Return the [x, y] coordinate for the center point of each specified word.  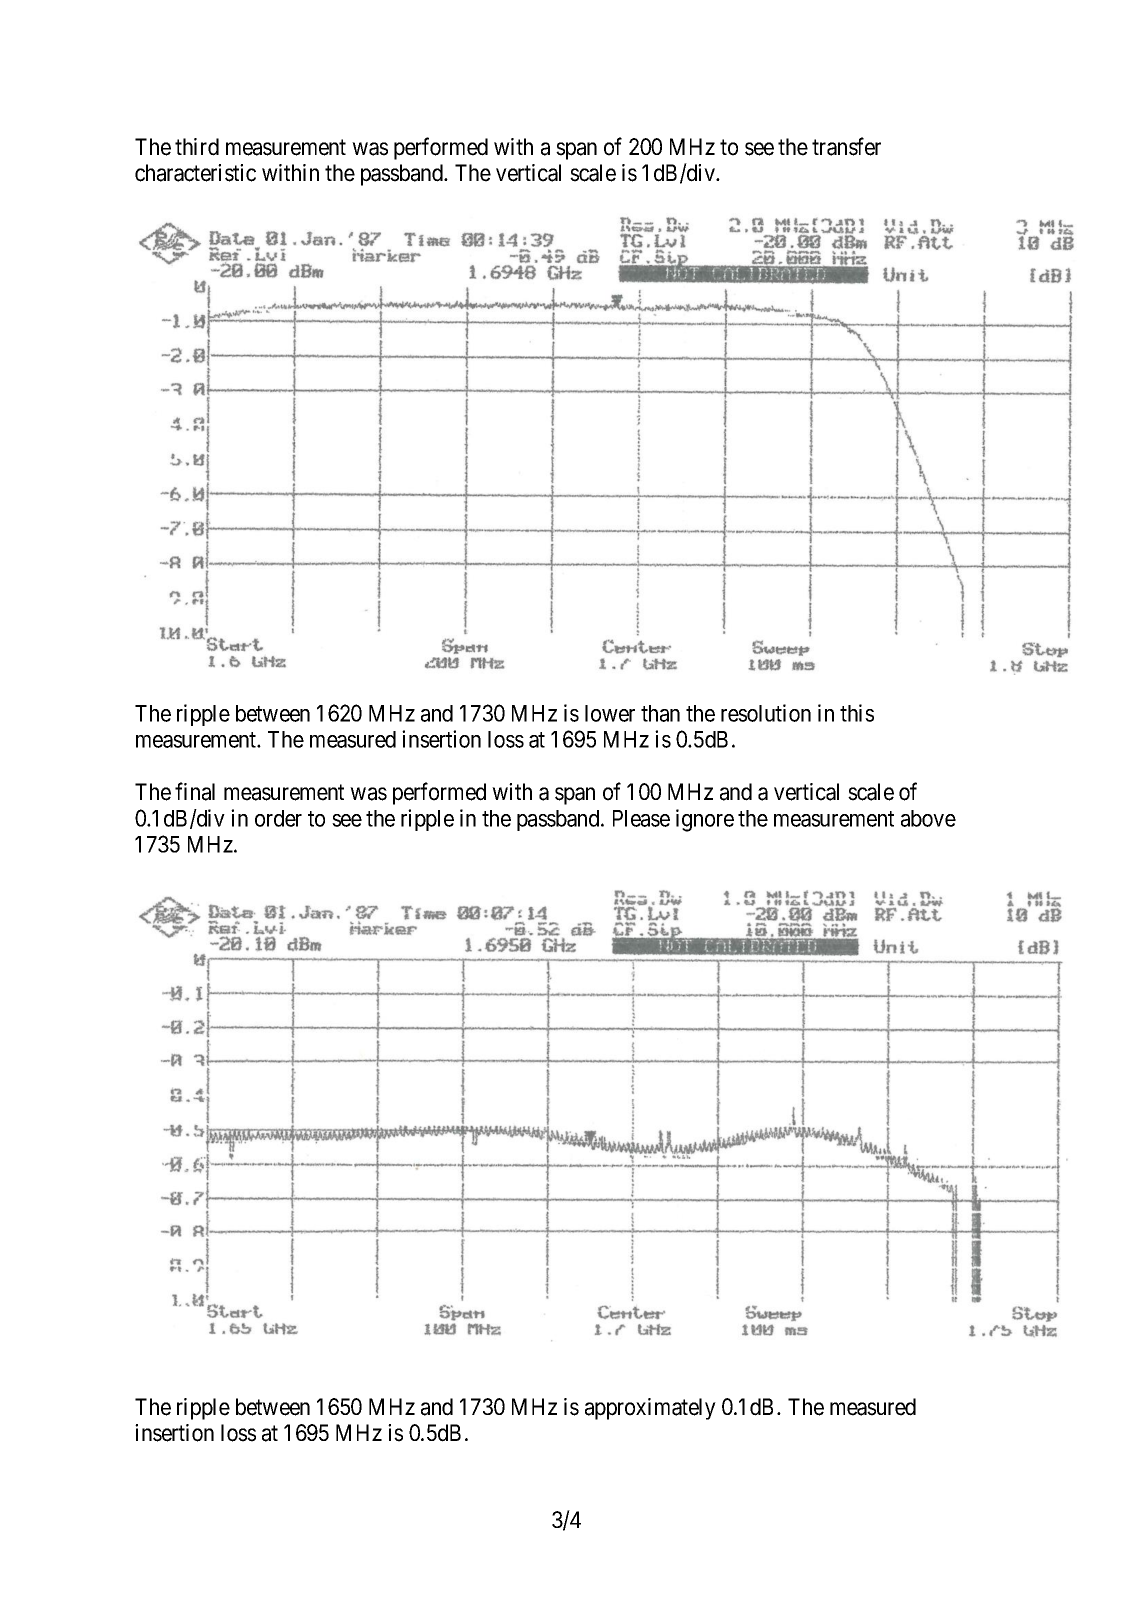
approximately [650, 1409]
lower [610, 713]
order [278, 818]
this [857, 713]
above [928, 818]
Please [641, 818]
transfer [846, 146]
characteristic [195, 173]
